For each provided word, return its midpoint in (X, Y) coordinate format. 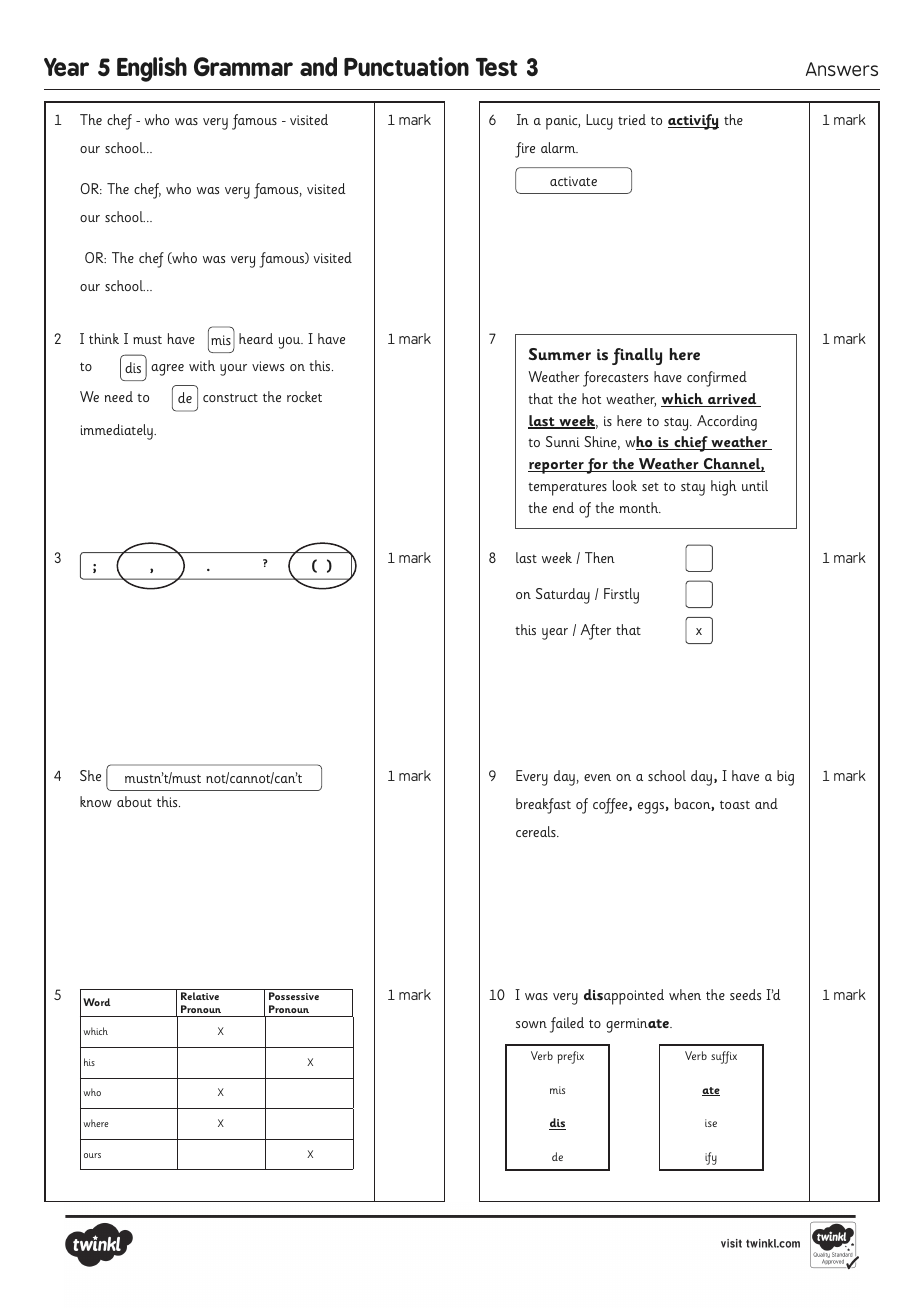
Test (497, 67)
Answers (842, 69)
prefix (571, 1057)
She (90, 775)
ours (92, 1155)
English (152, 69)
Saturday (563, 596)
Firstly (621, 596)
